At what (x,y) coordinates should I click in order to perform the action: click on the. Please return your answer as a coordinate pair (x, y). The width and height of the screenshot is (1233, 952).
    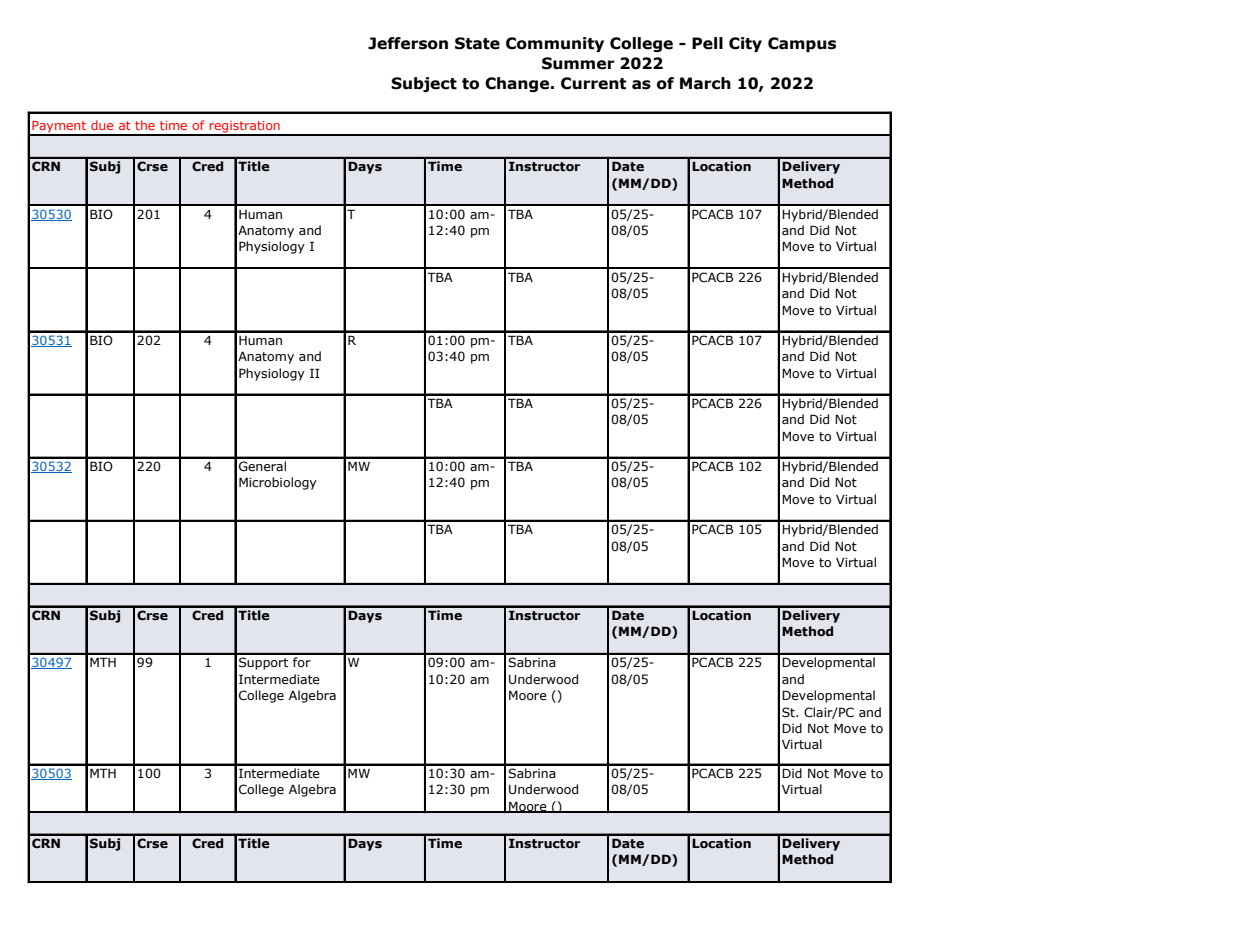
    Looking at the image, I should click on (145, 125).
